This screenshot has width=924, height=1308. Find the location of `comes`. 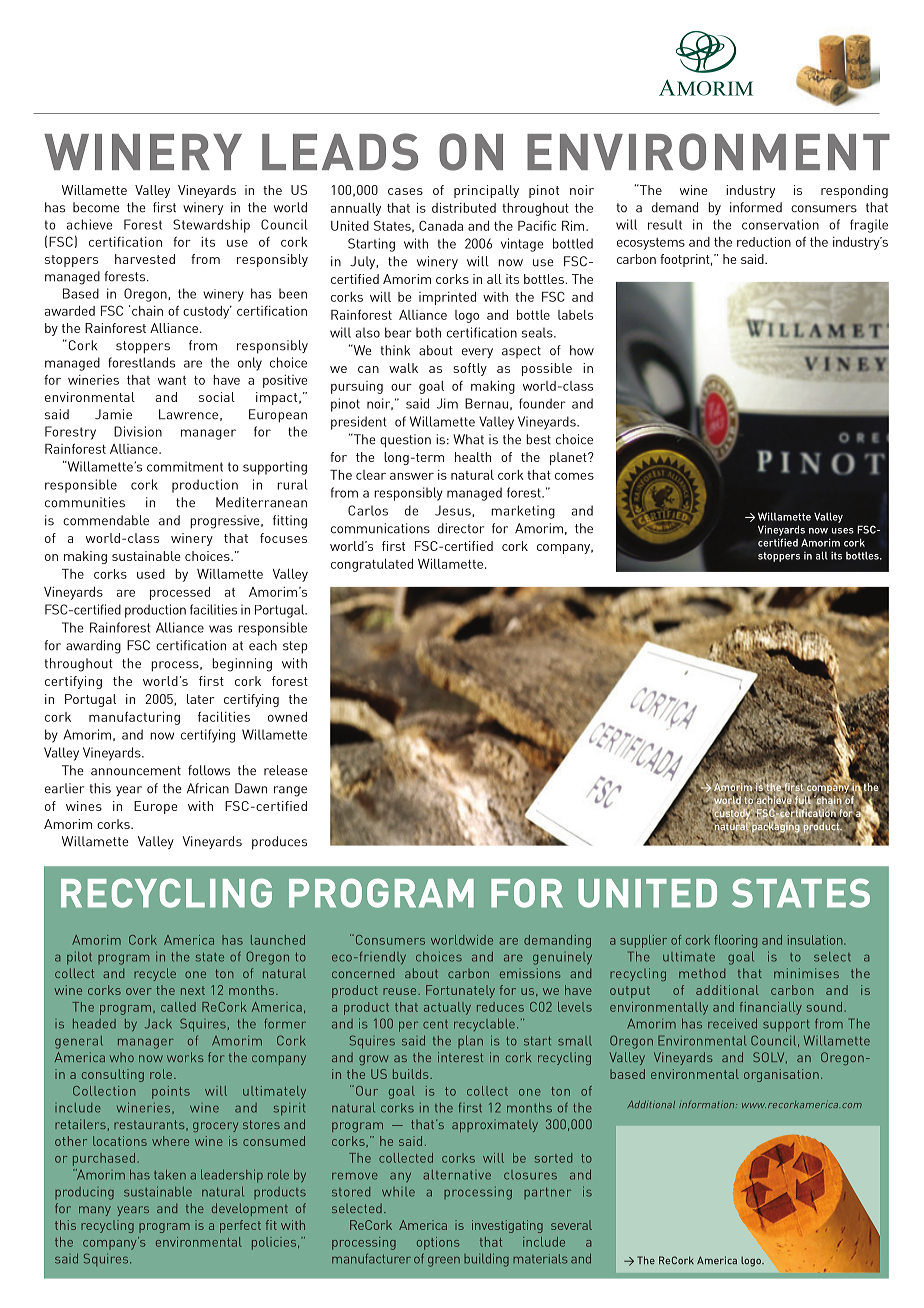

comes is located at coordinates (574, 476).
